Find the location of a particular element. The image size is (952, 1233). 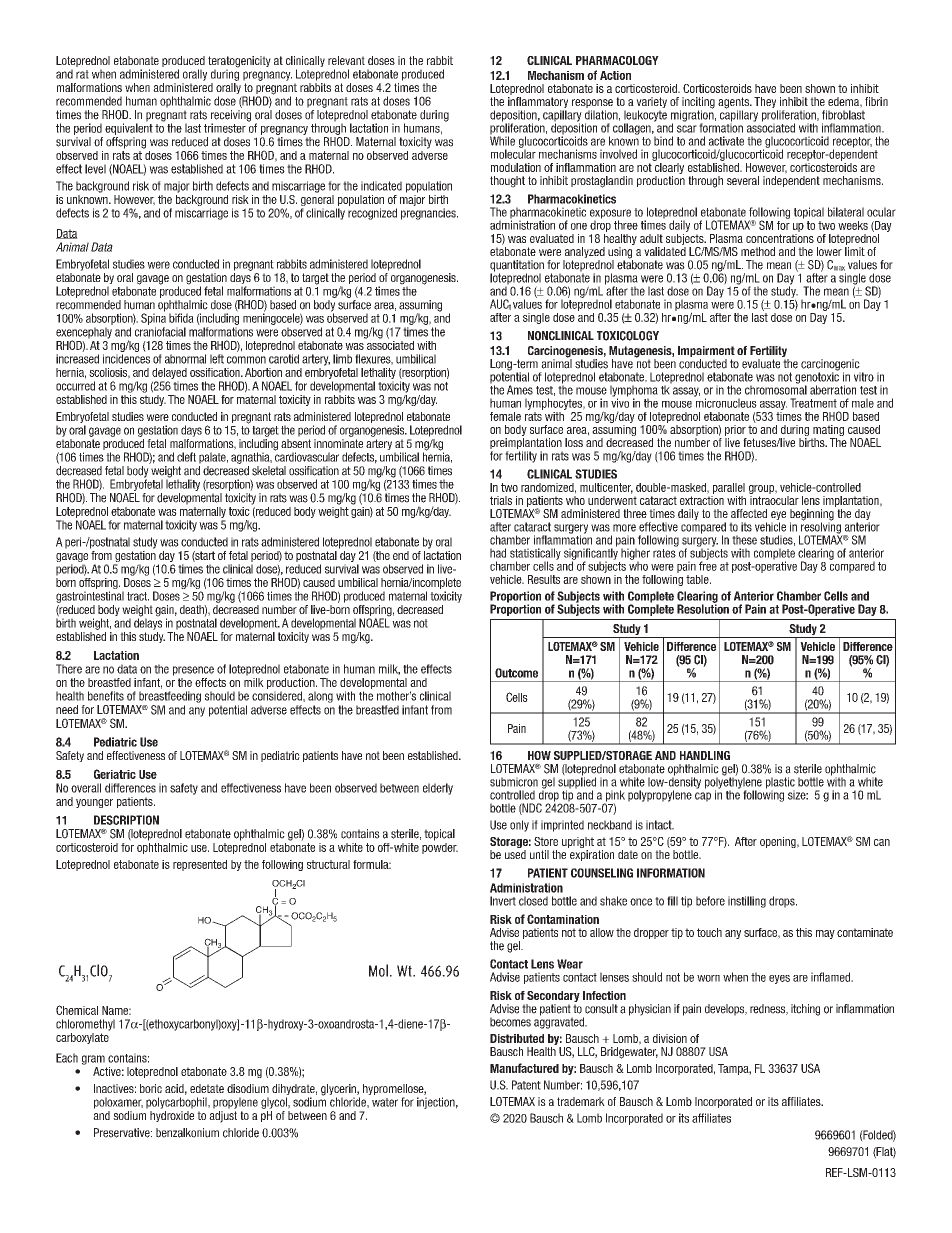

delays is located at coordinates (148, 623).
